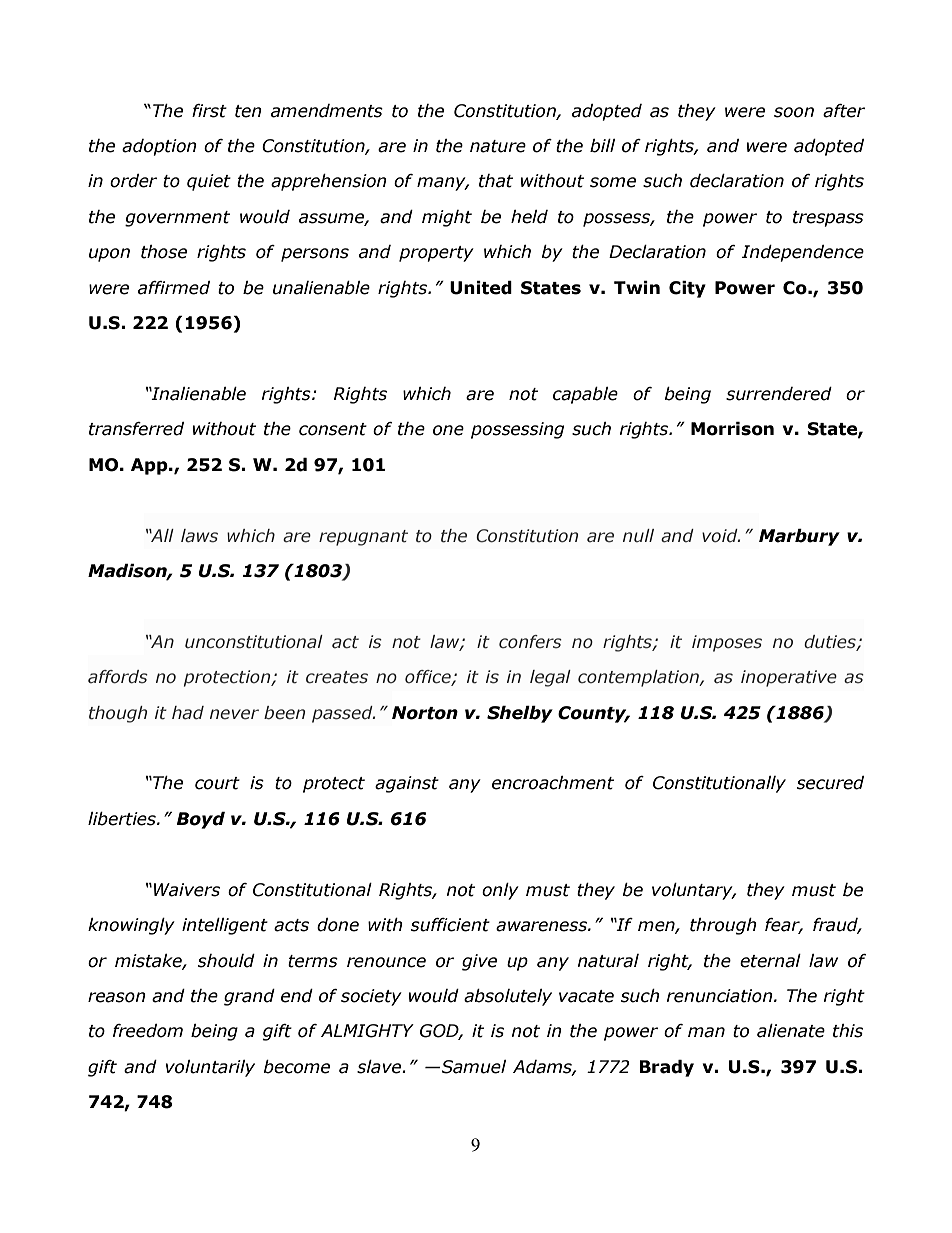 This page has height=1233, width=952. I want to click on Samuel, so click(472, 1067).
